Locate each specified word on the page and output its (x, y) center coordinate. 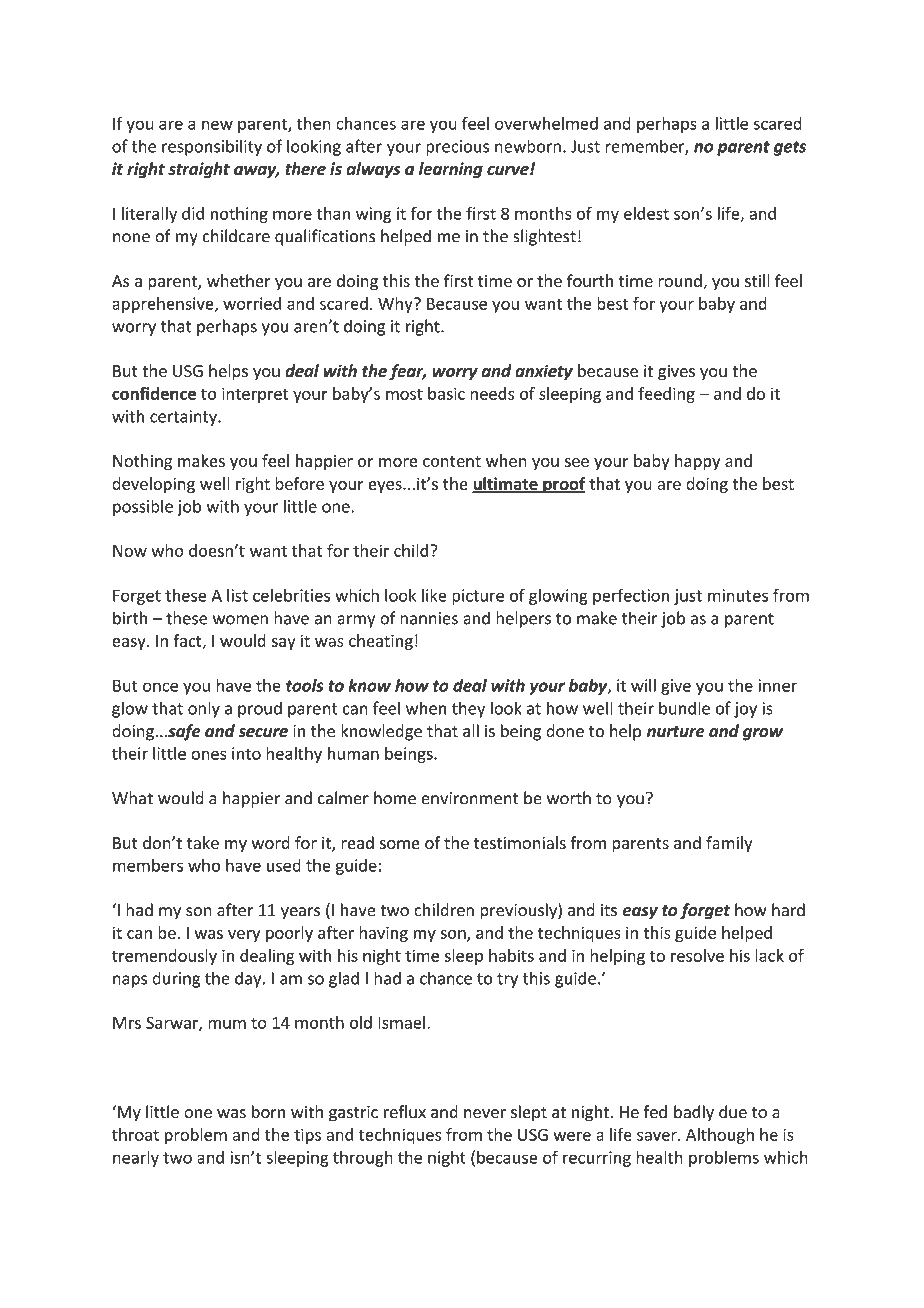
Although (720, 1136)
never (485, 1114)
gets (790, 148)
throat (135, 1134)
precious (457, 148)
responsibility (212, 147)
